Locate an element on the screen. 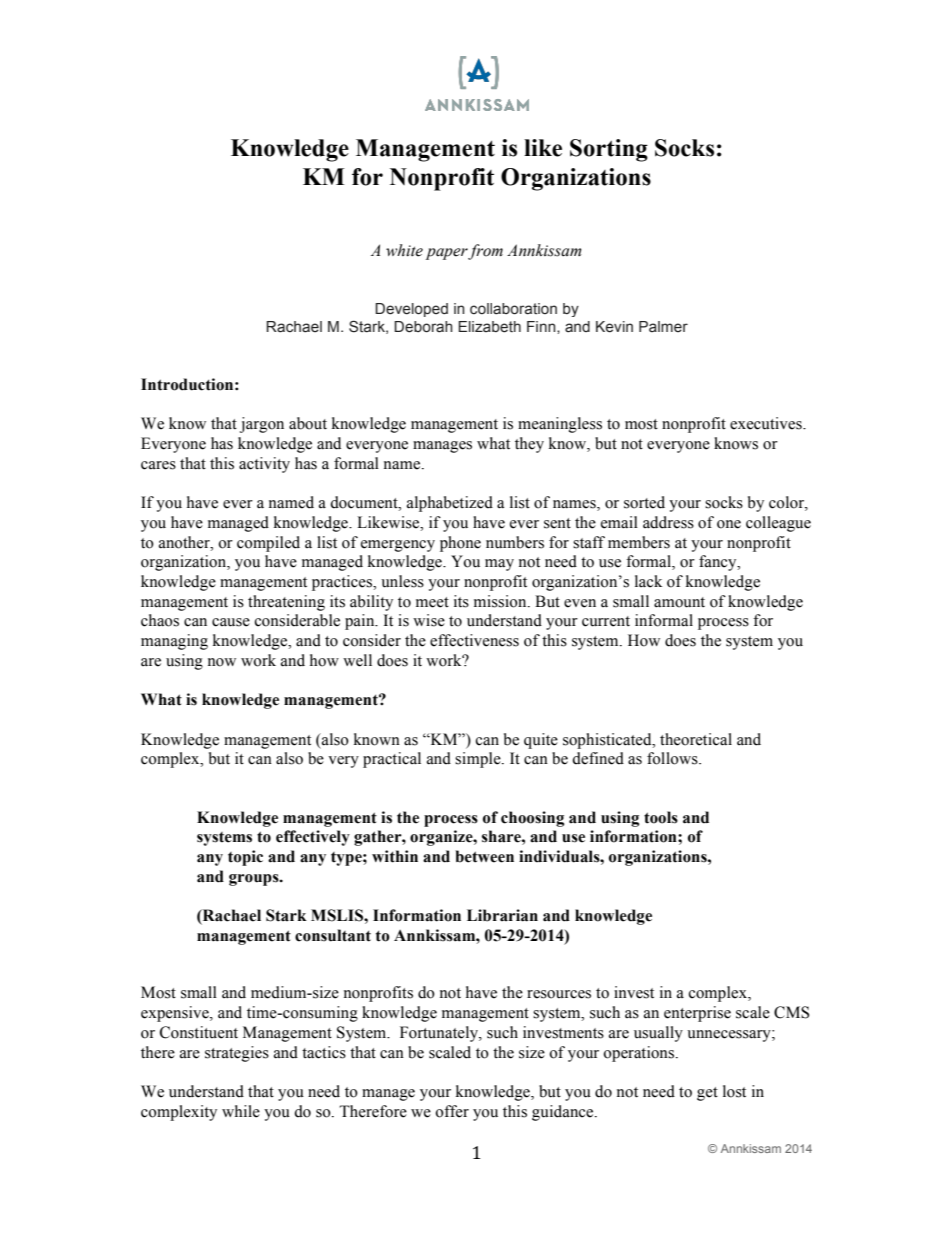 This screenshot has width=952, height=1233. effectiveness is located at coordinates (474, 640).
